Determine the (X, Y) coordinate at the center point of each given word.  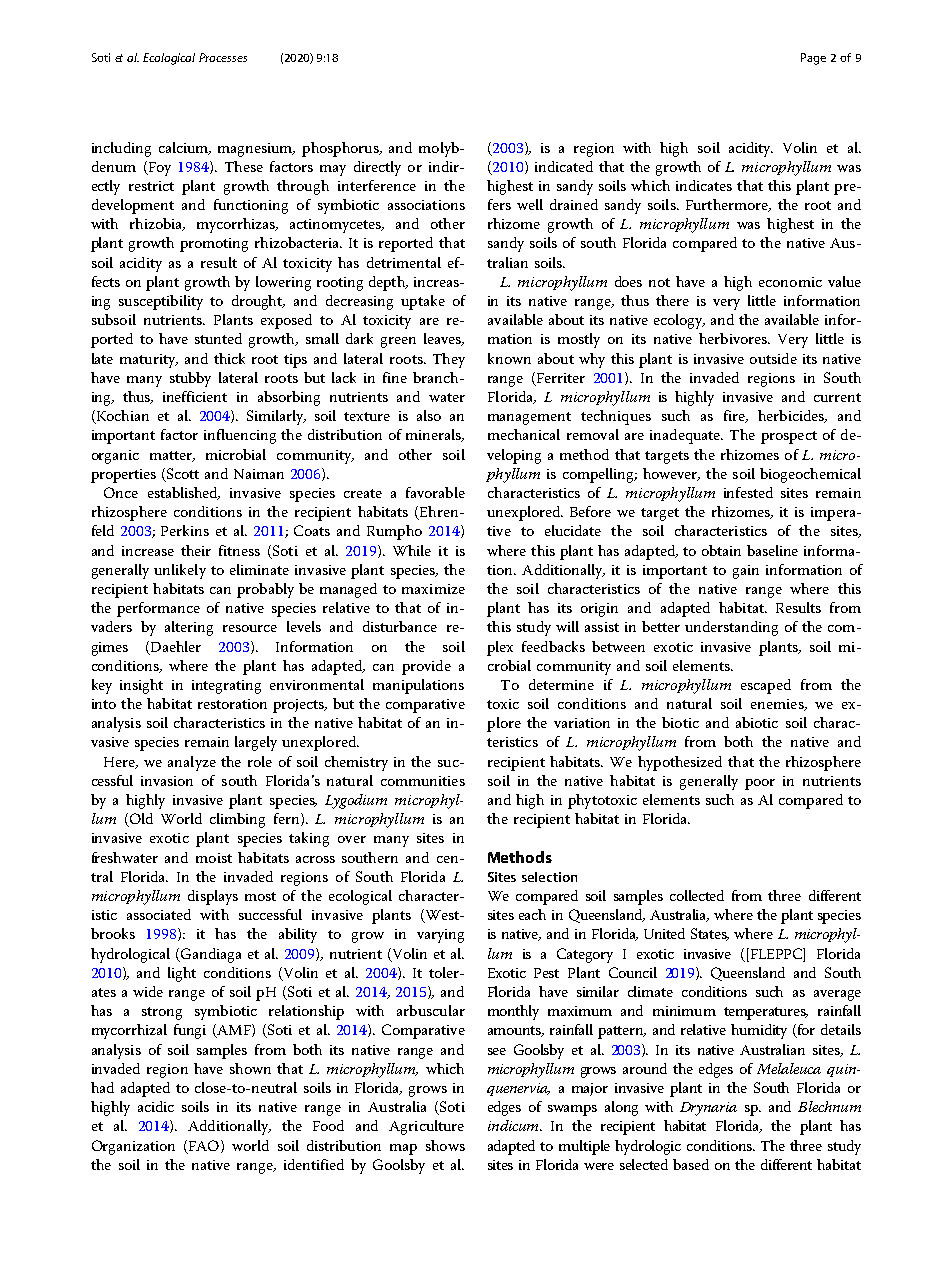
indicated (564, 166)
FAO (204, 1146)
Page (813, 59)
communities (423, 781)
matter (172, 456)
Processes (223, 57)
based (691, 1164)
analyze (192, 763)
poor (760, 784)
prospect (789, 437)
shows (445, 1145)
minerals (434, 435)
